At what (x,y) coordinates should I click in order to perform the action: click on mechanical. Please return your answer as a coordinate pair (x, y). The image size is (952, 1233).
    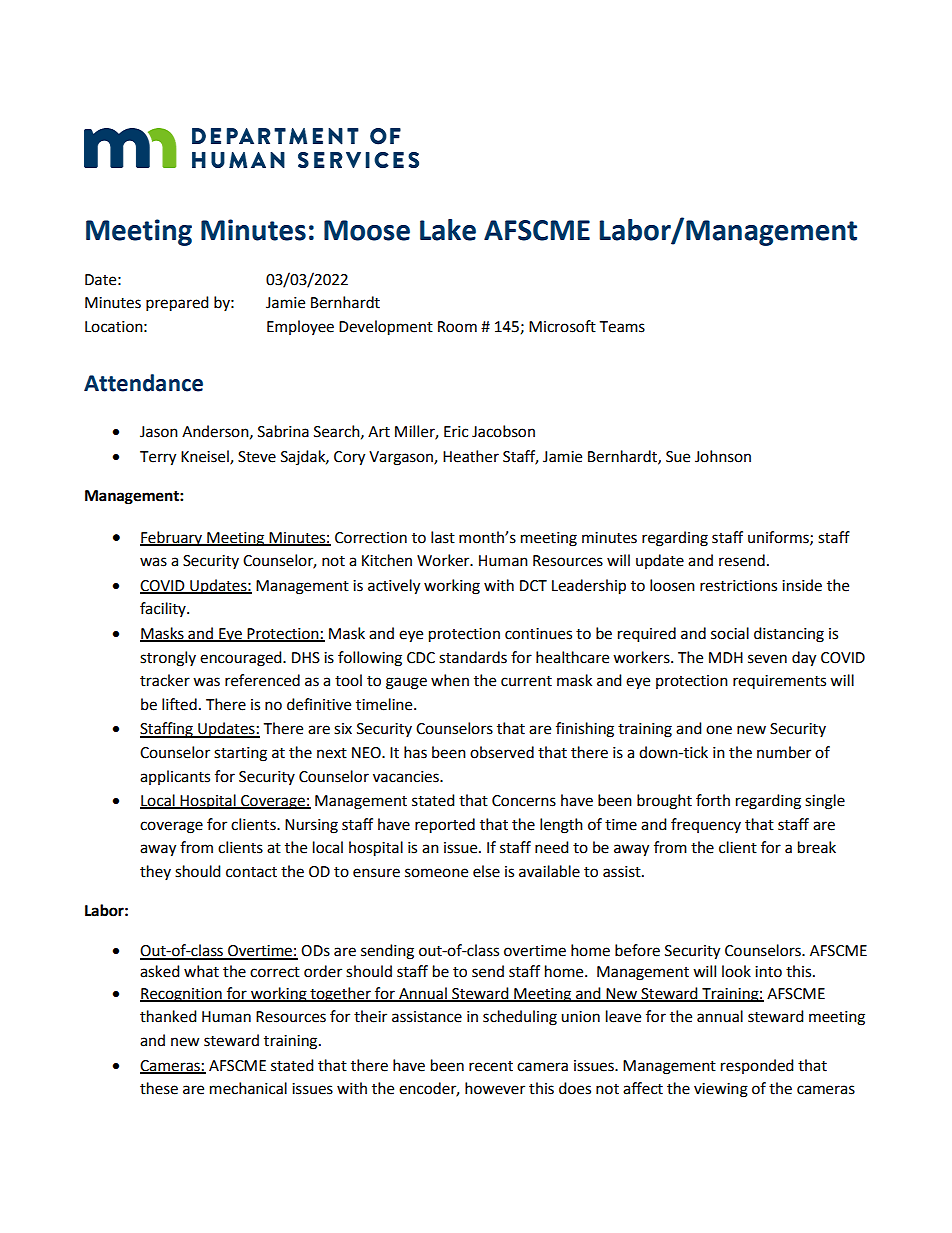
    Looking at the image, I should click on (248, 1088).
